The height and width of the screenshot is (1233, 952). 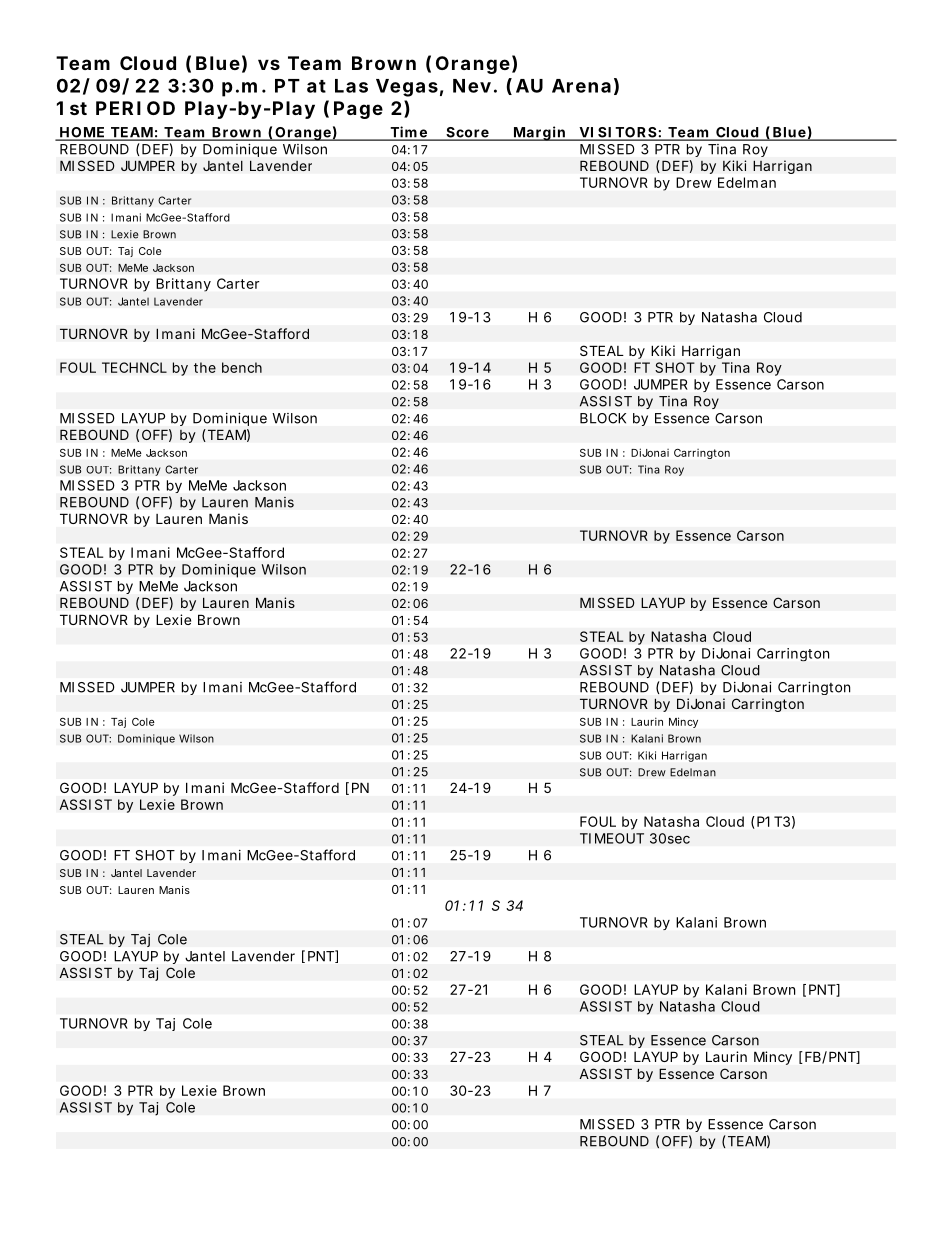 What do you see at coordinates (358, 110) in the screenshot?
I see `Page` at bounding box center [358, 110].
